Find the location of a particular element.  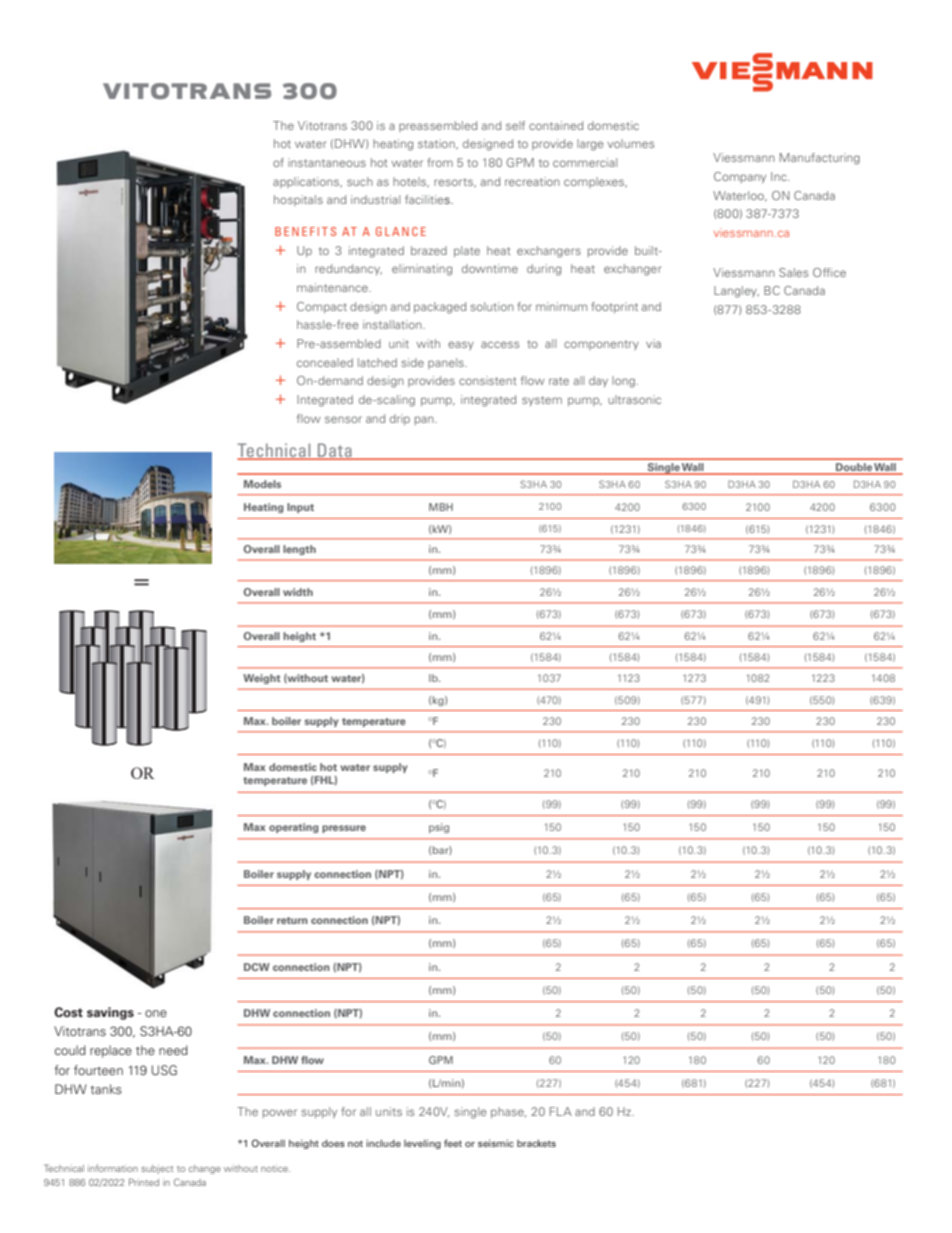

operating is located at coordinates (293, 828).
